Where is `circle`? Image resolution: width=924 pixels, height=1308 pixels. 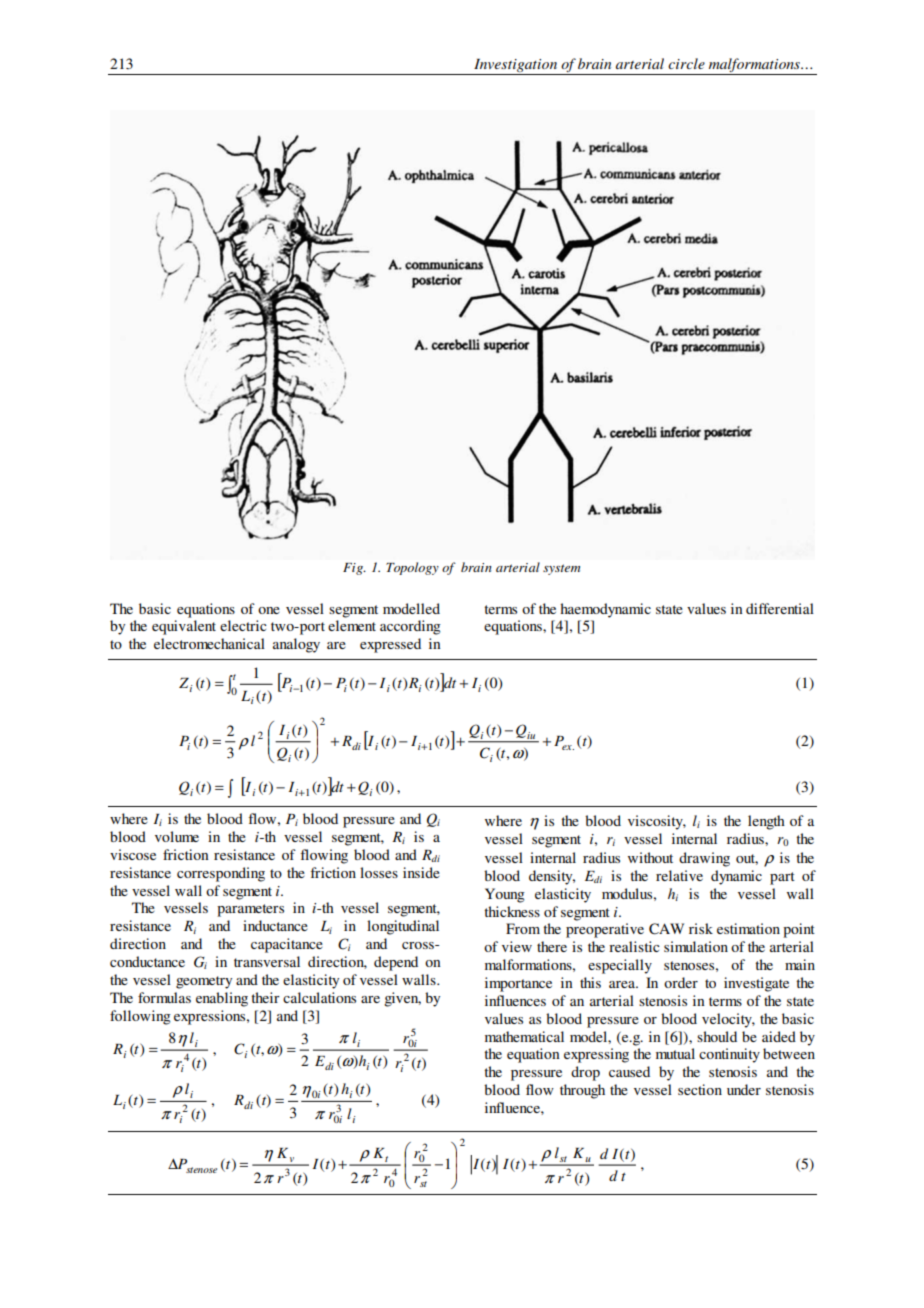
circle is located at coordinates (686, 63).
